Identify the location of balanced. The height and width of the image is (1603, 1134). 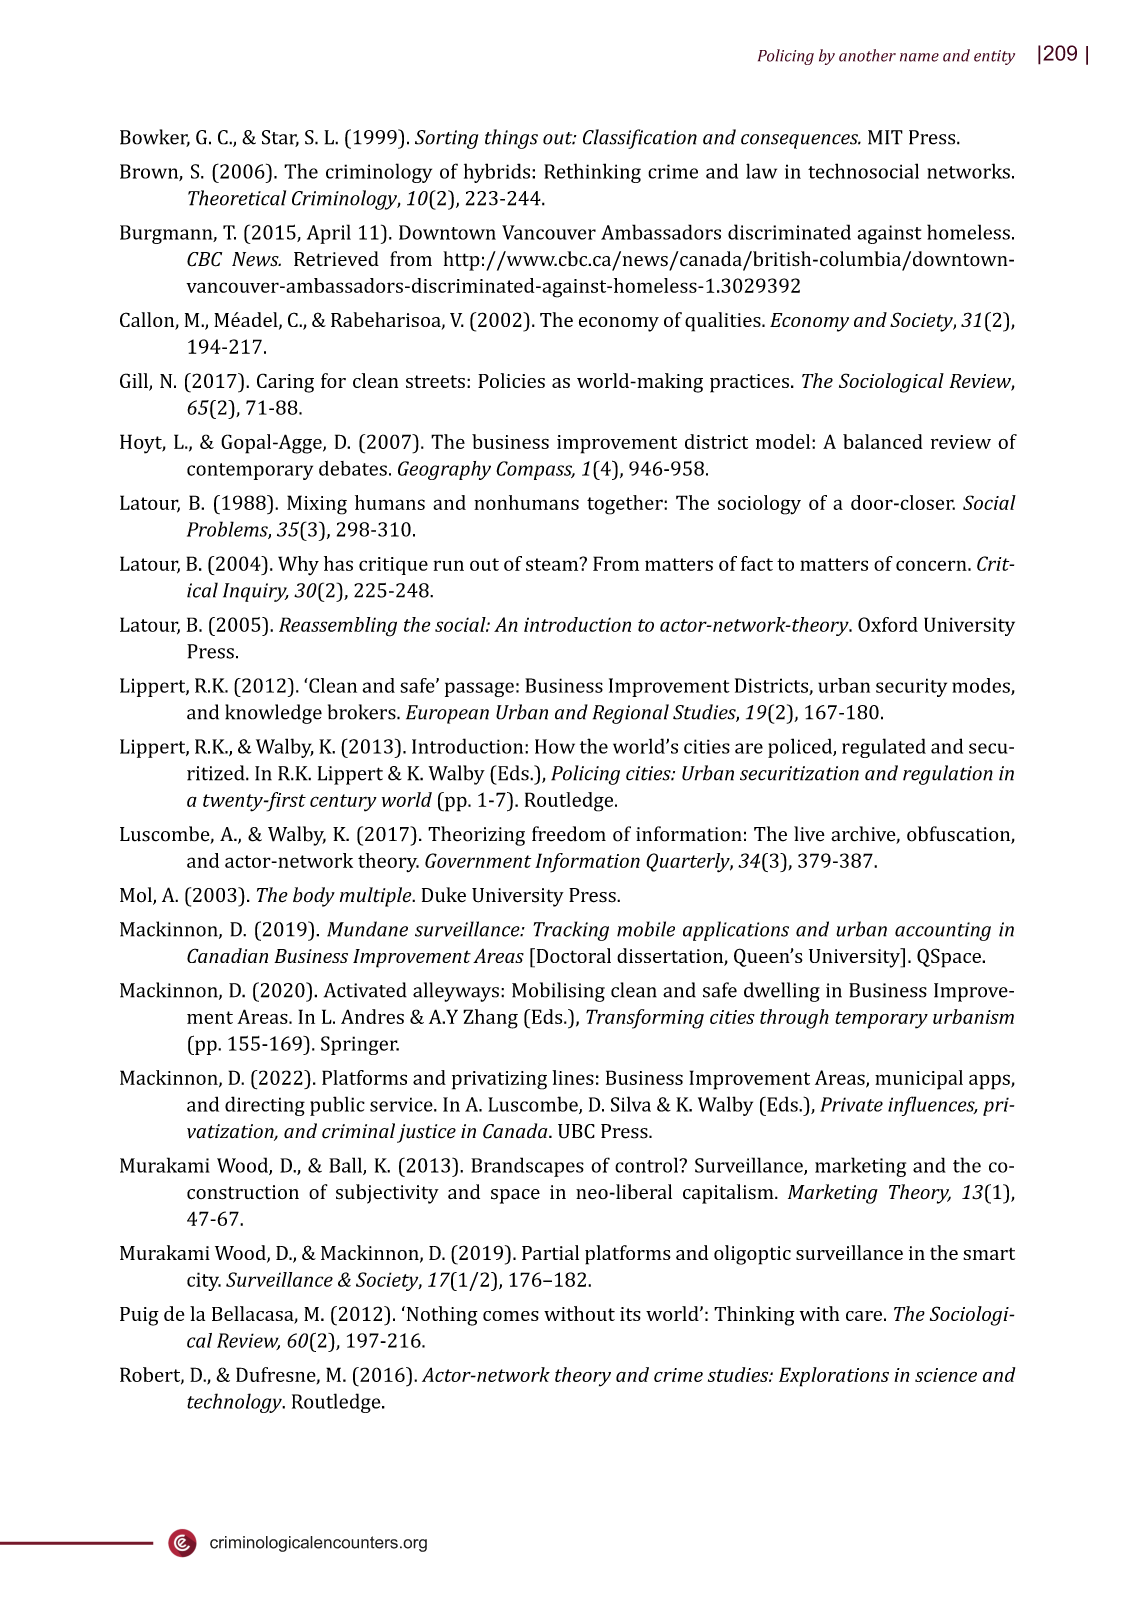
(883, 441).
